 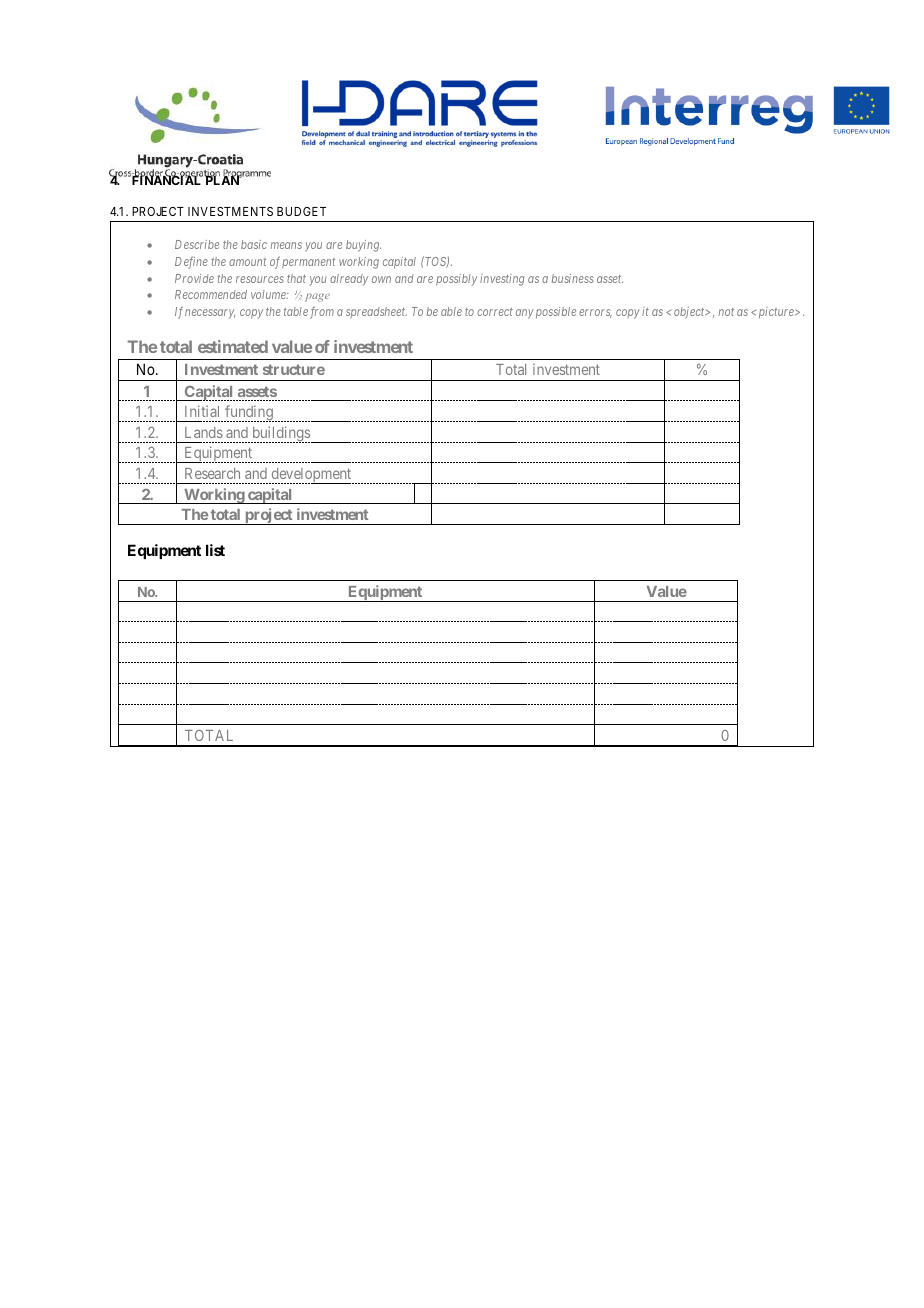 I want to click on Initial, so click(x=202, y=411).
